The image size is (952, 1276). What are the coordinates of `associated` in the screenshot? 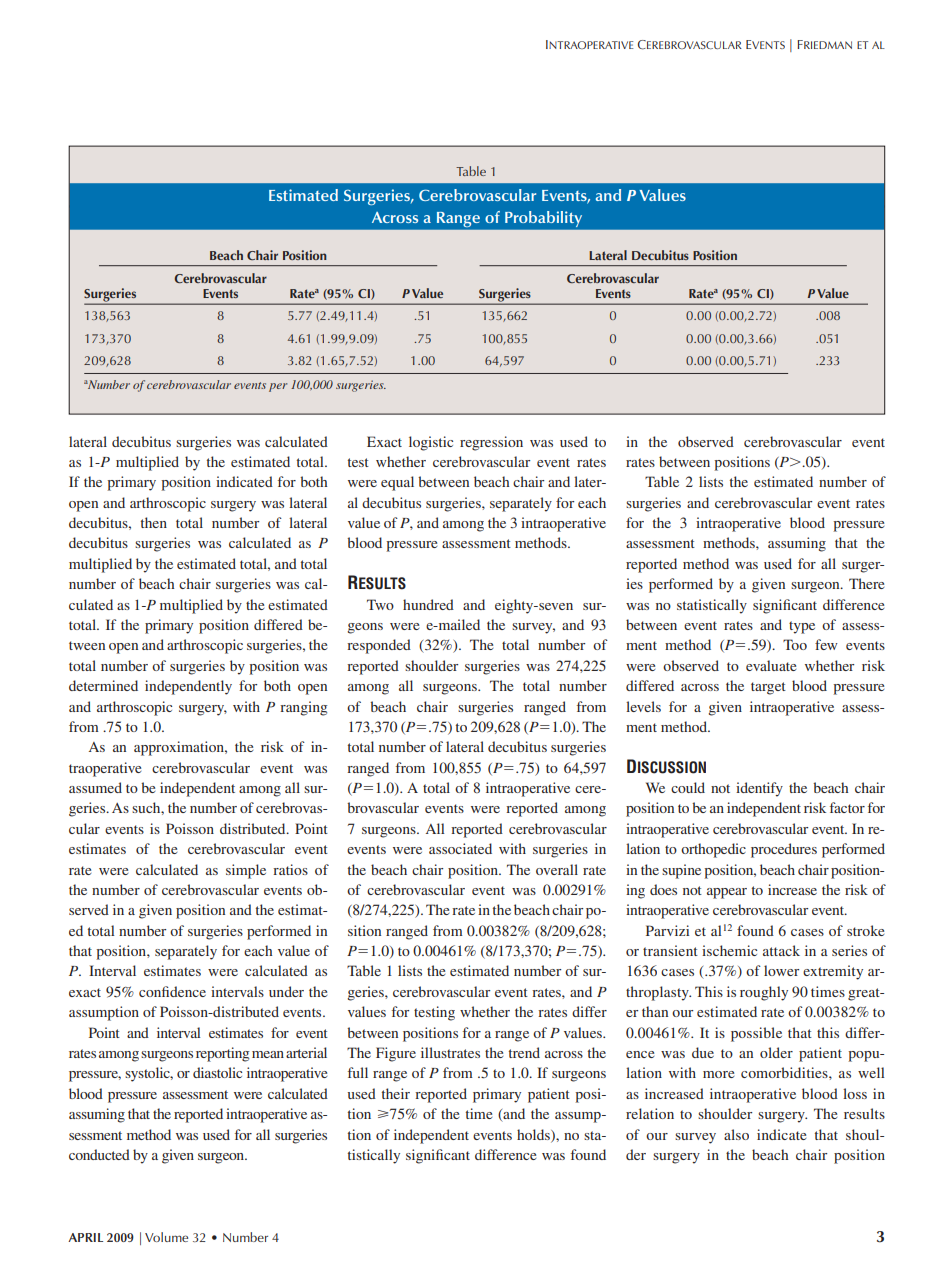 It's located at (460, 848).
